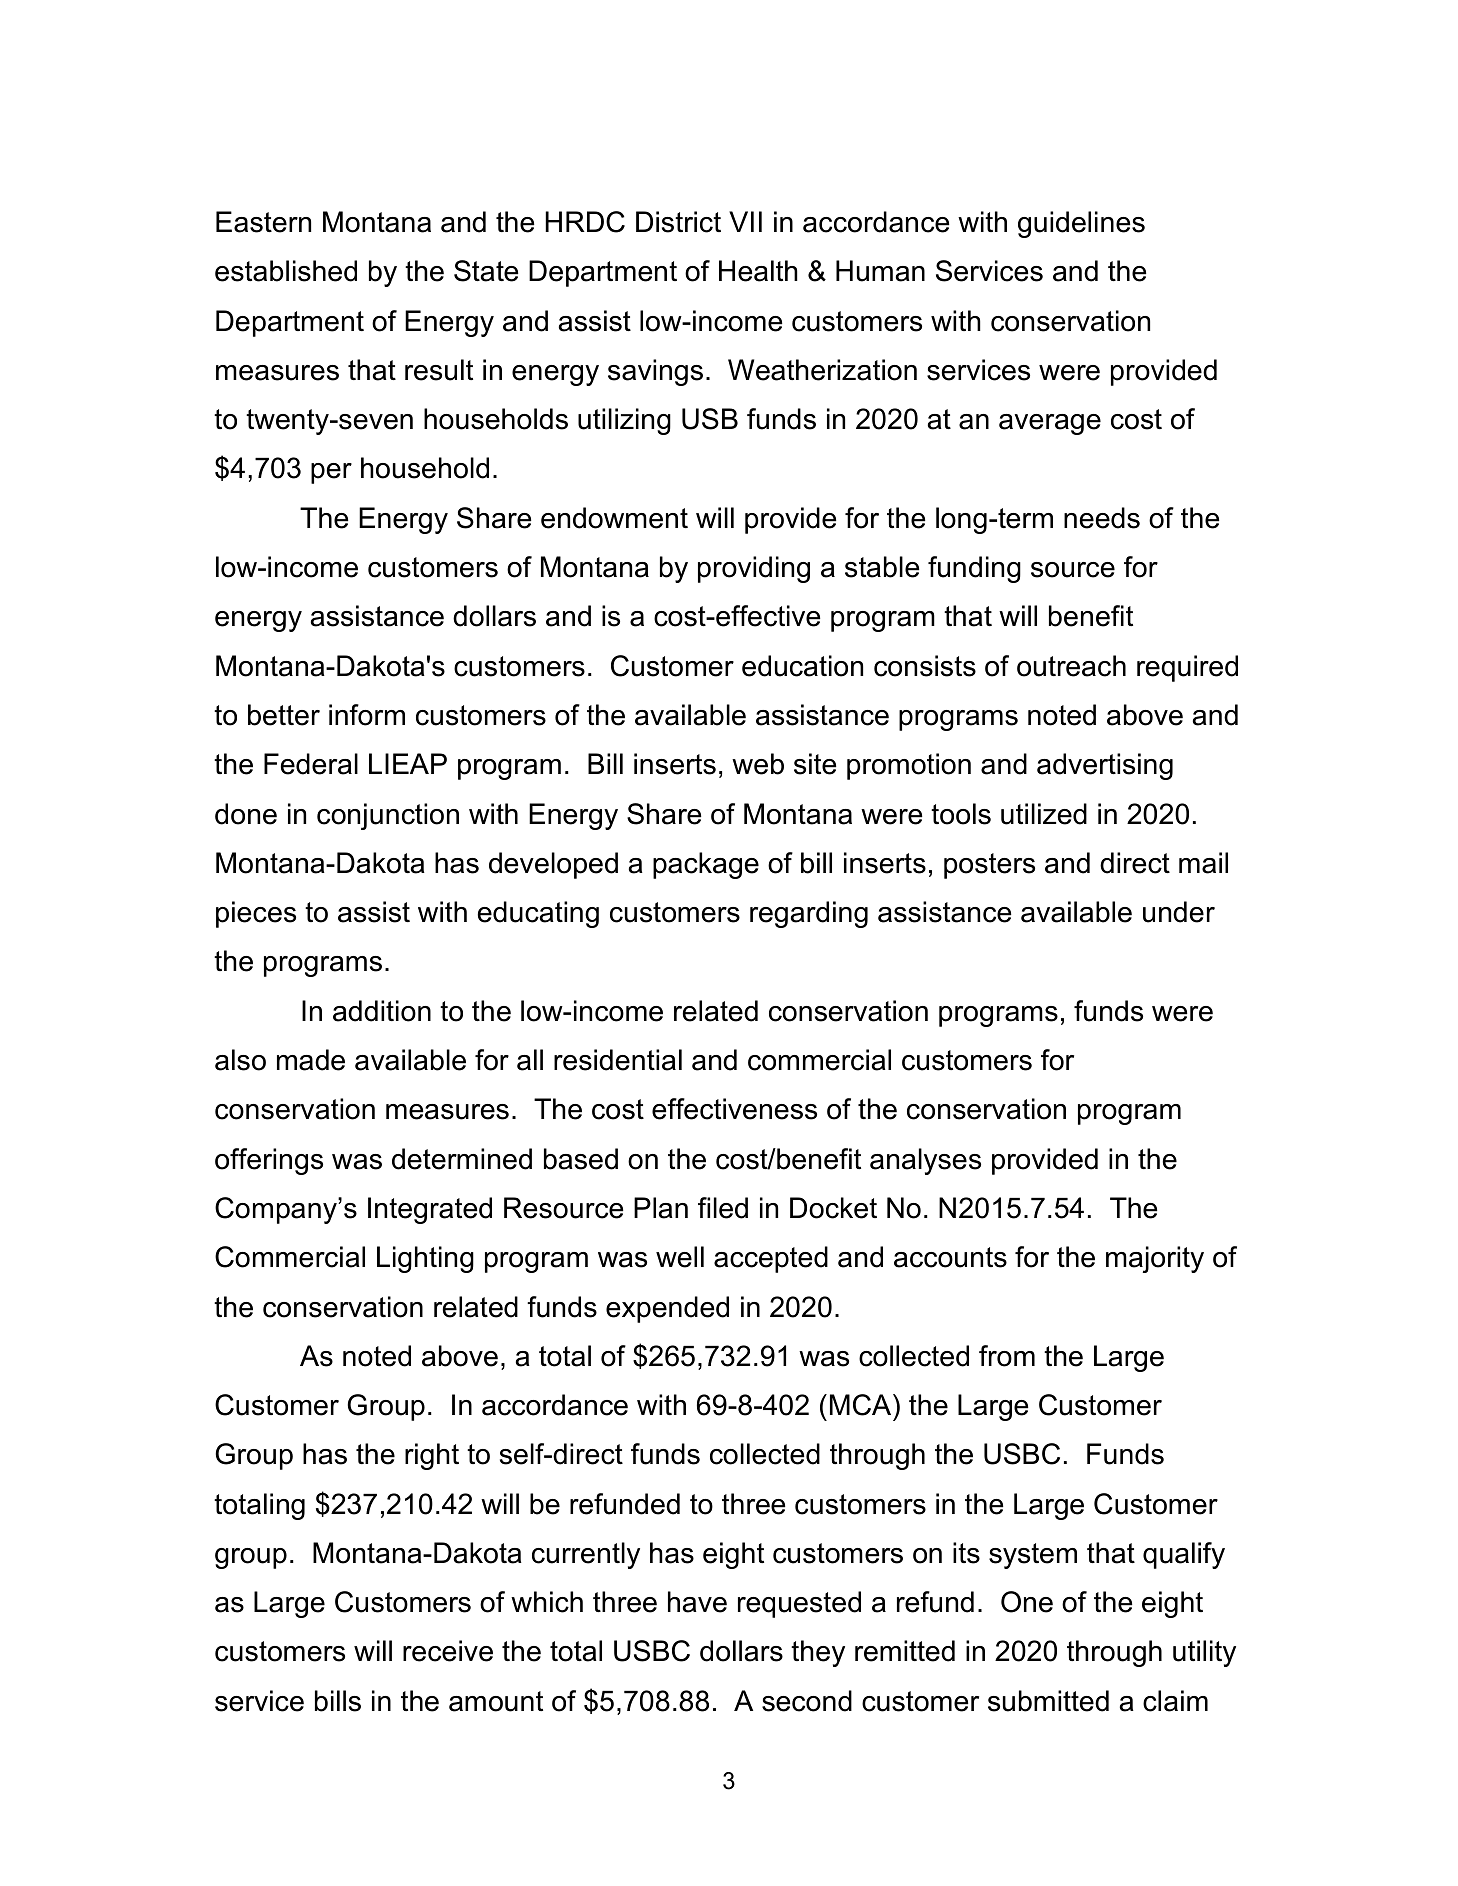 Image resolution: width=1458 pixels, height=1886 pixels. Describe the element at coordinates (430, 1210) in the document. I see `Integrated` at that location.
